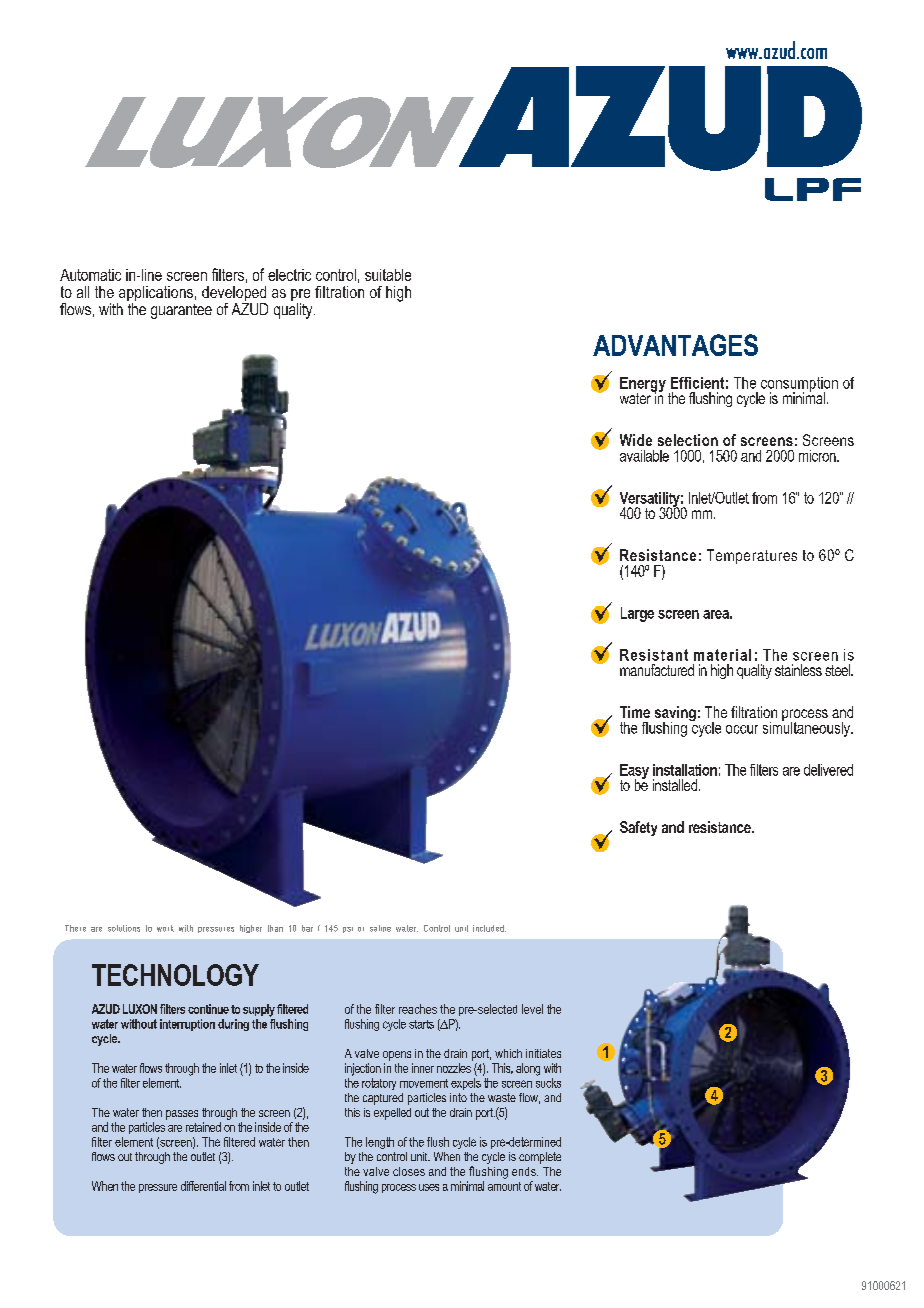 The width and height of the image is (924, 1308). Describe the element at coordinates (636, 440) in the image. I see `Wide` at that location.
